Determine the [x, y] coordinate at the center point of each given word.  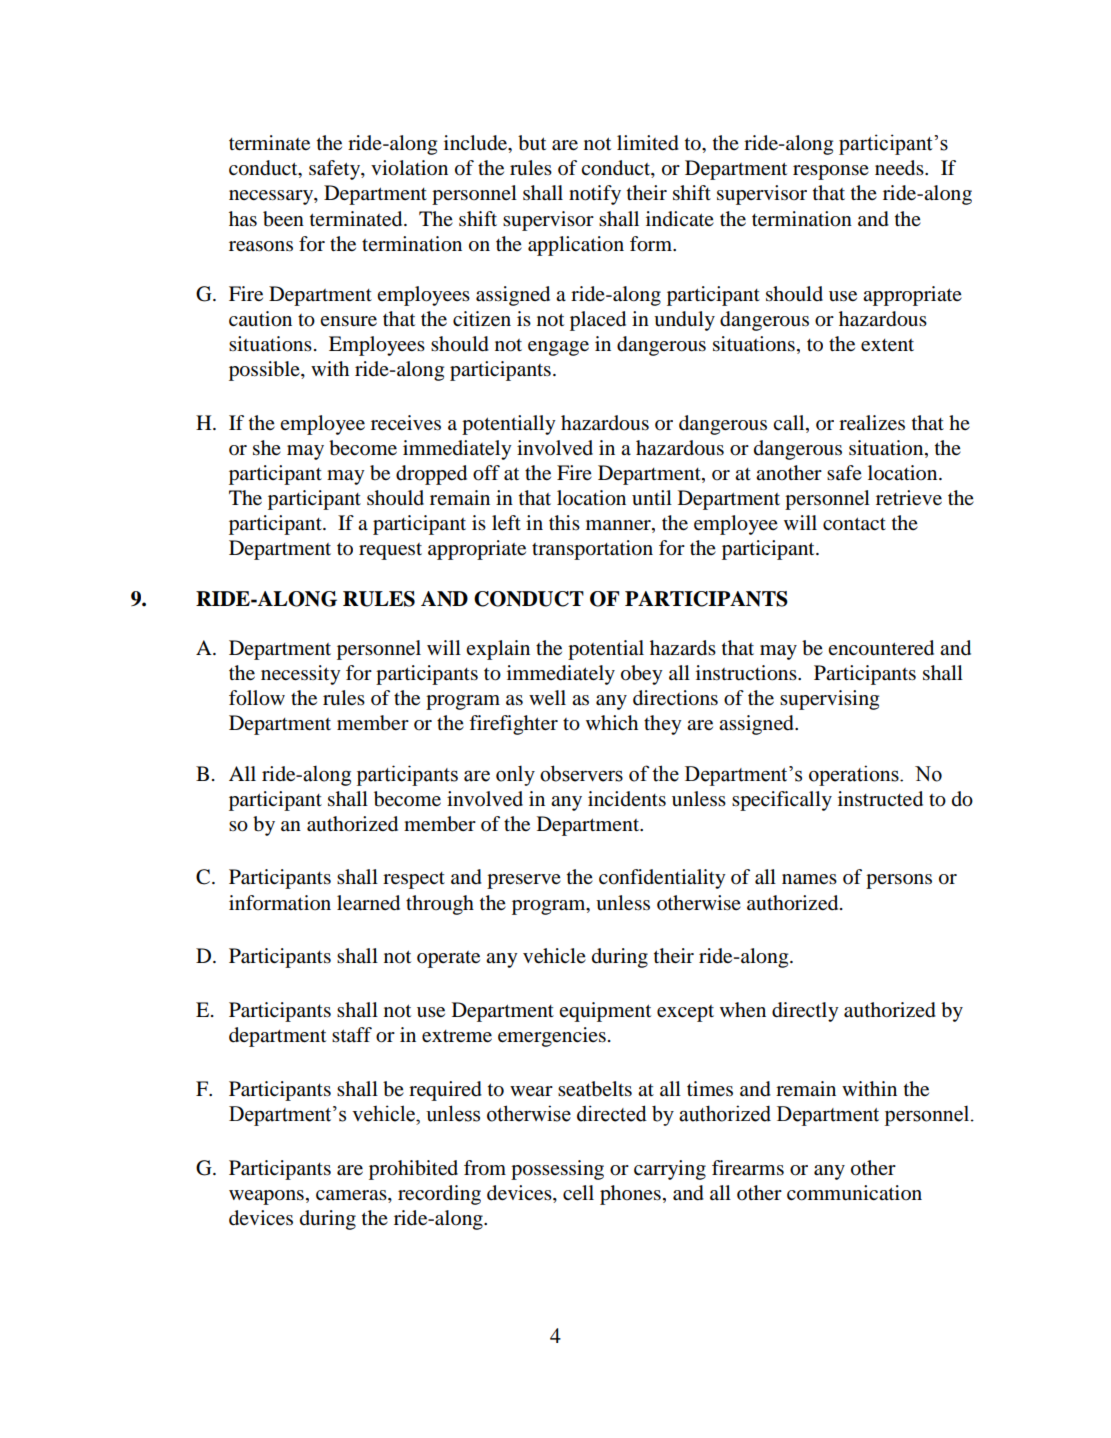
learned [368, 903]
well [547, 698]
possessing [557, 1170]
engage [558, 348]
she [267, 448]
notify [595, 195]
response [831, 172]
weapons [266, 1197]
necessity [301, 675]
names [809, 879]
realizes [872, 423]
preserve [524, 881]
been [283, 219]
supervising [829, 700]
